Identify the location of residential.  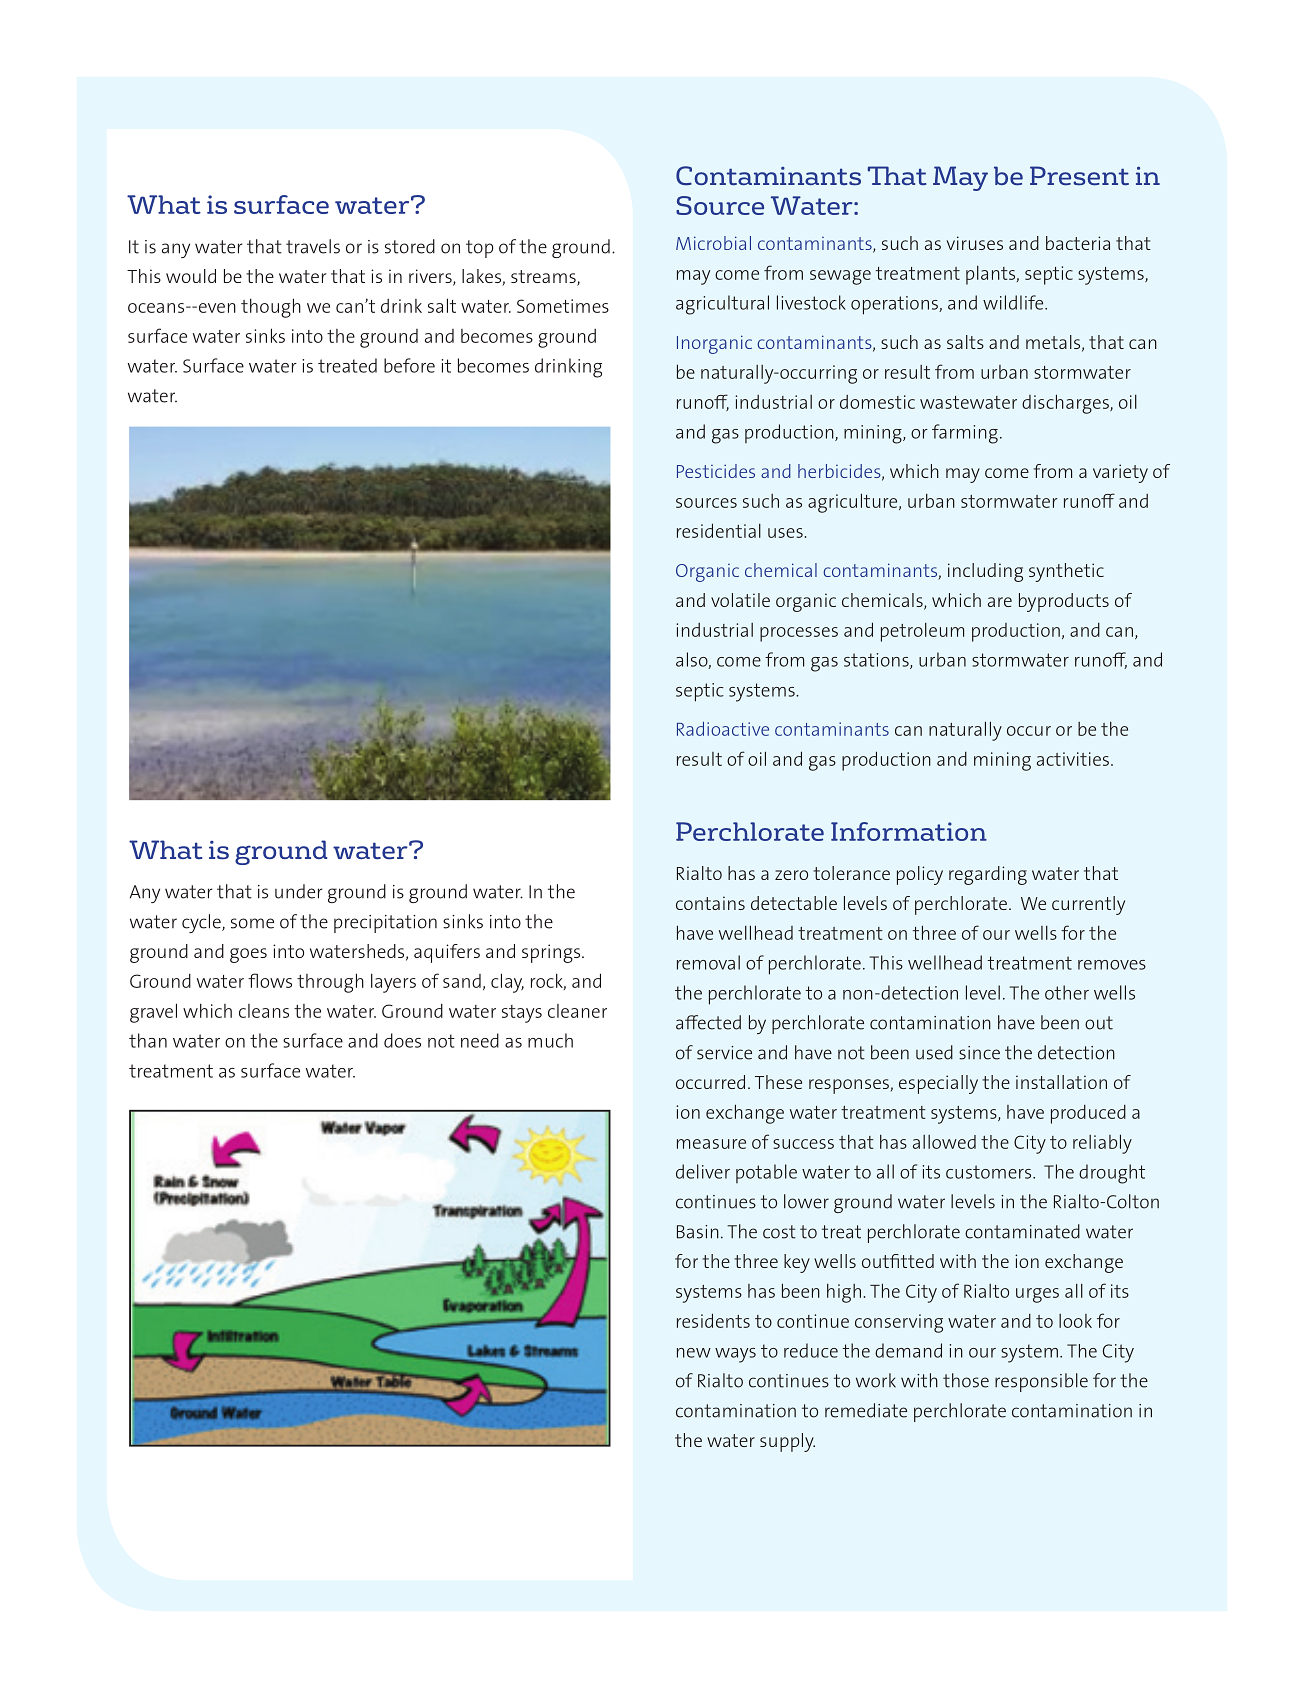
(719, 530).
